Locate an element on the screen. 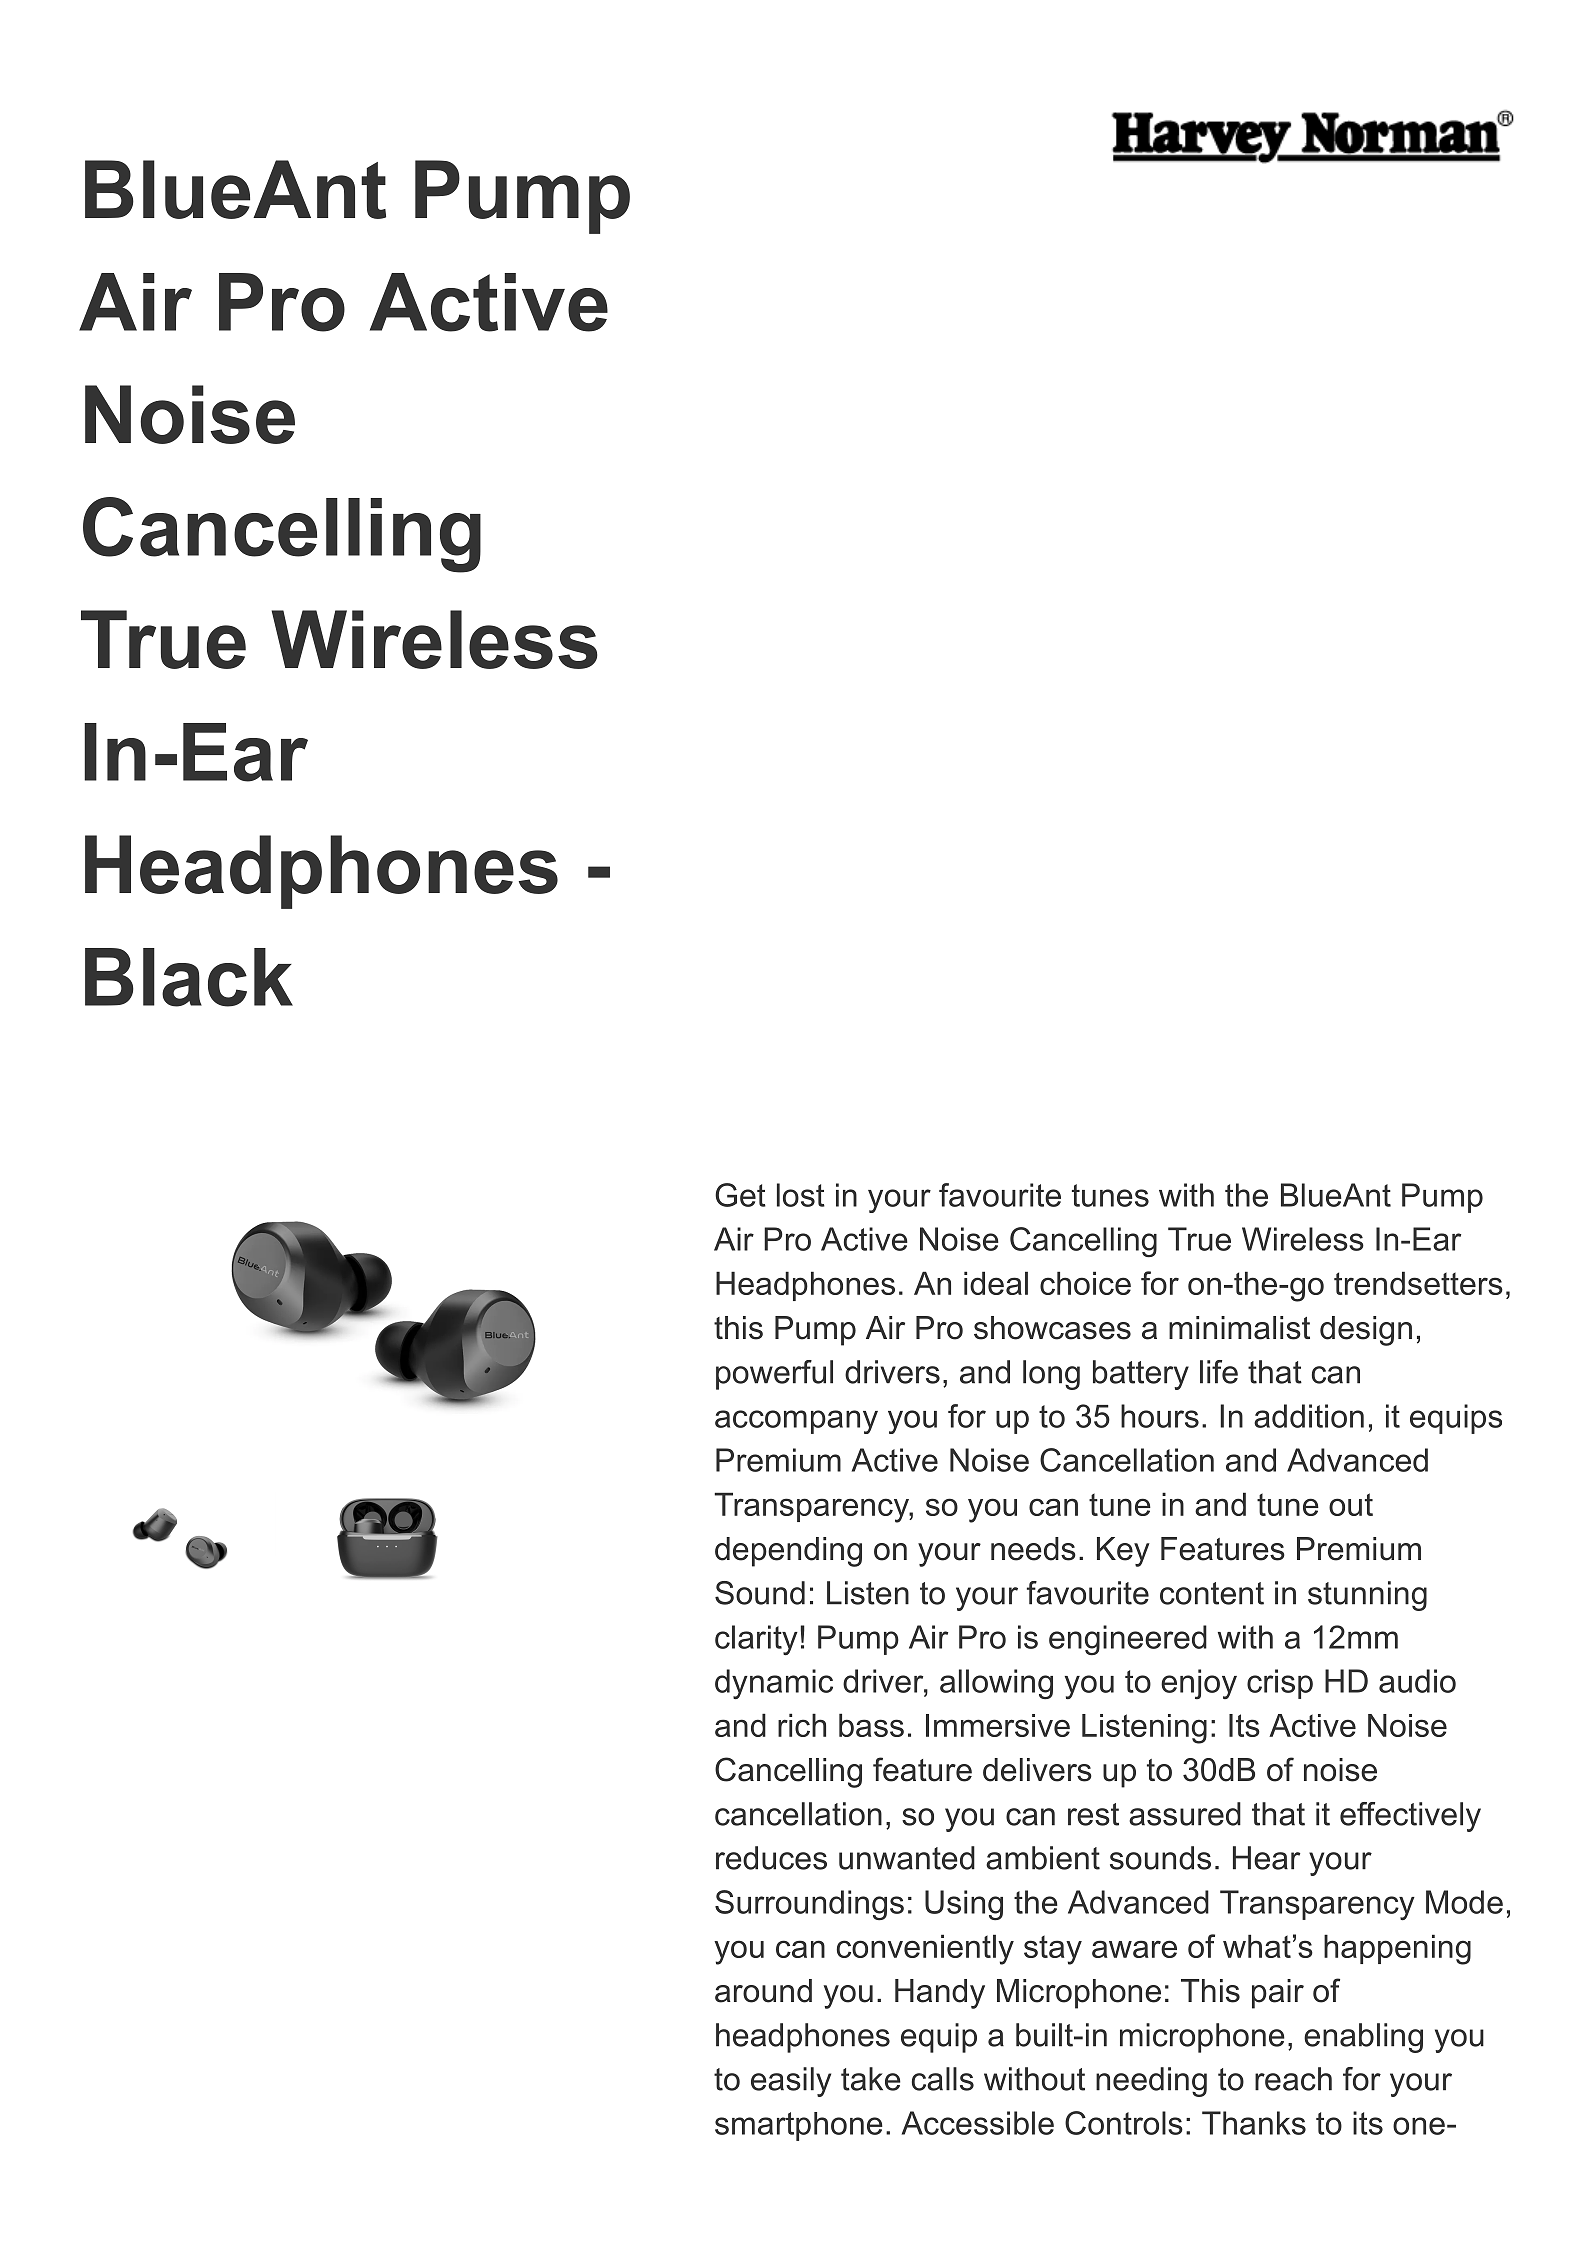 The height and width of the screenshot is (2247, 1590). life is located at coordinates (1219, 1372).
